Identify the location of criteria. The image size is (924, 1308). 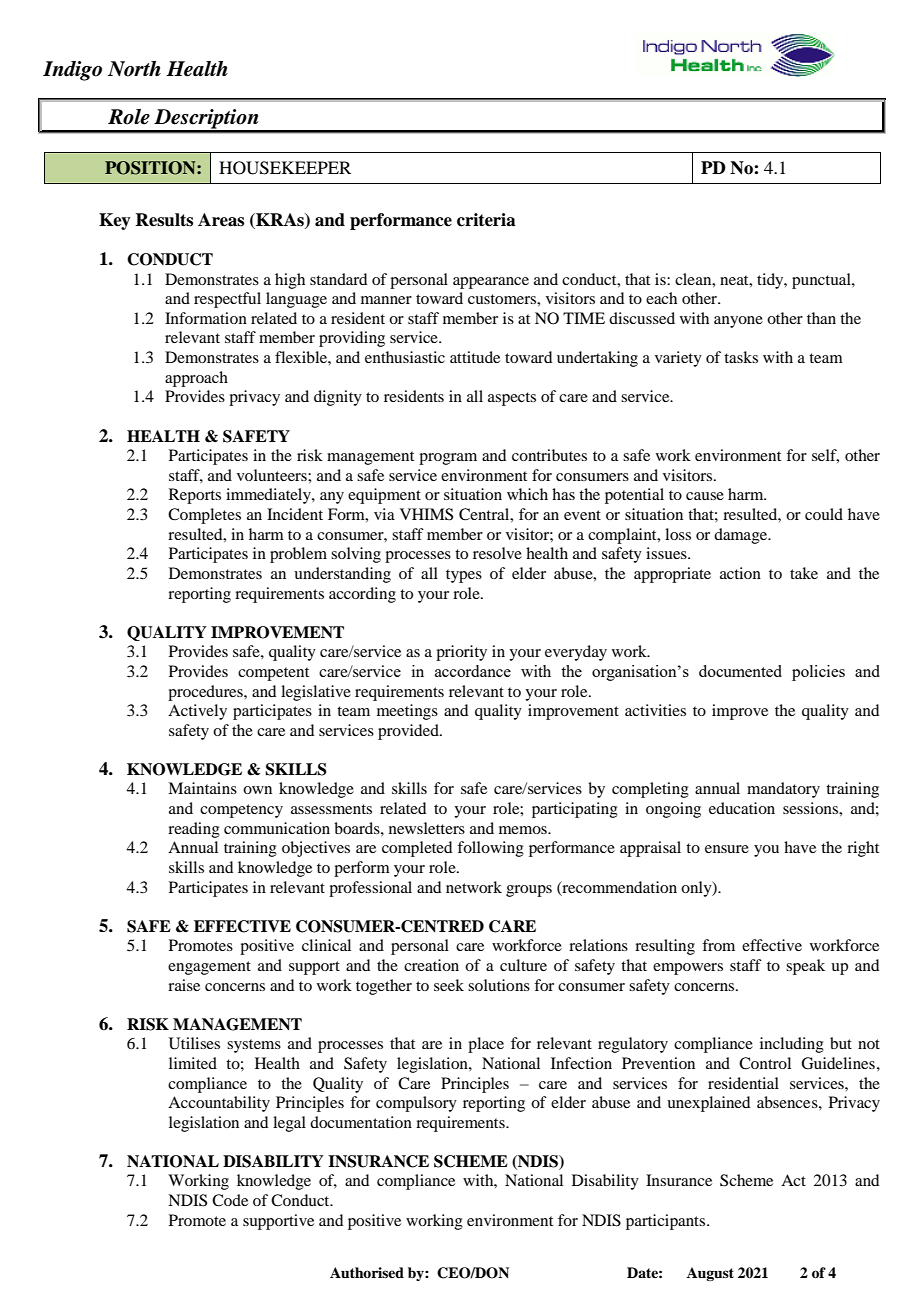
(486, 220).
